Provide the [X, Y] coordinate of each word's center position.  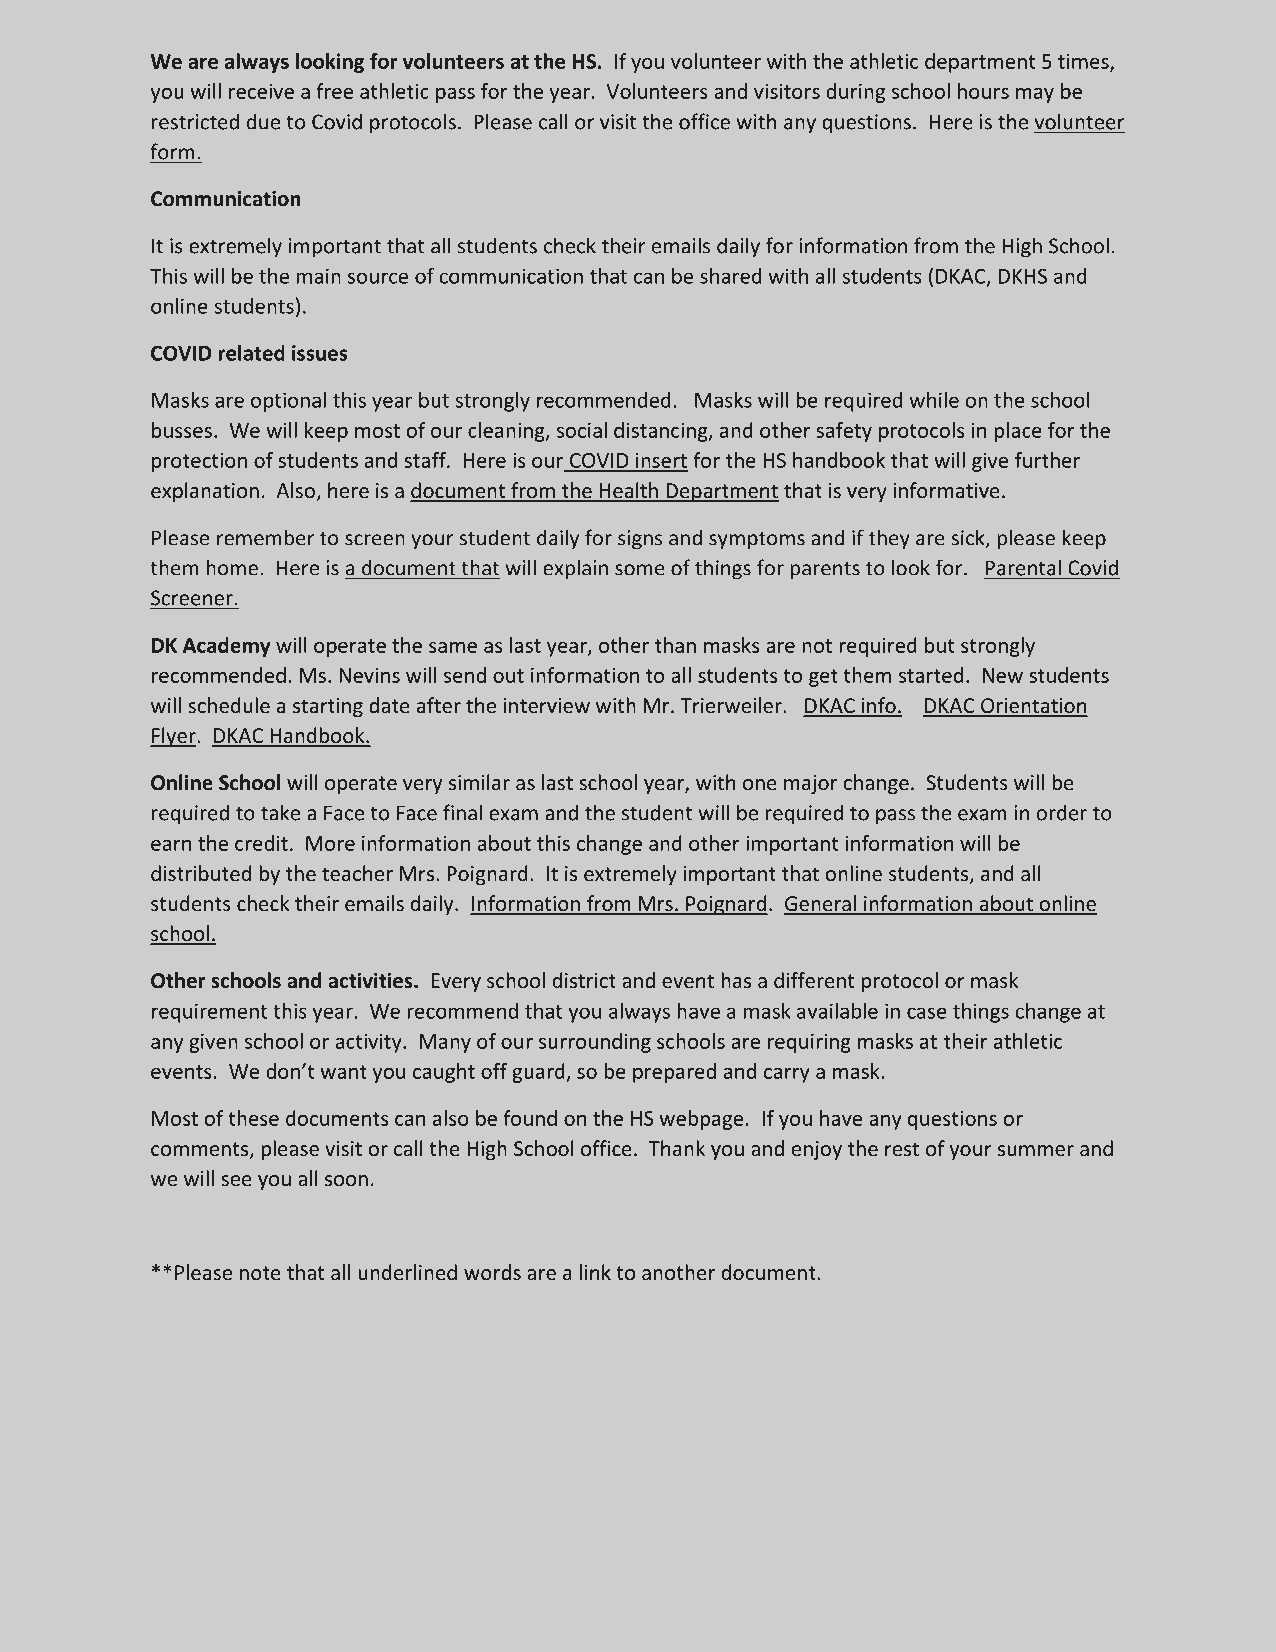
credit [261, 843]
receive [261, 91]
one [760, 784]
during [855, 93]
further [1047, 460]
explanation [205, 492]
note [260, 1273]
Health [629, 491]
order [1062, 812]
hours [983, 91]
